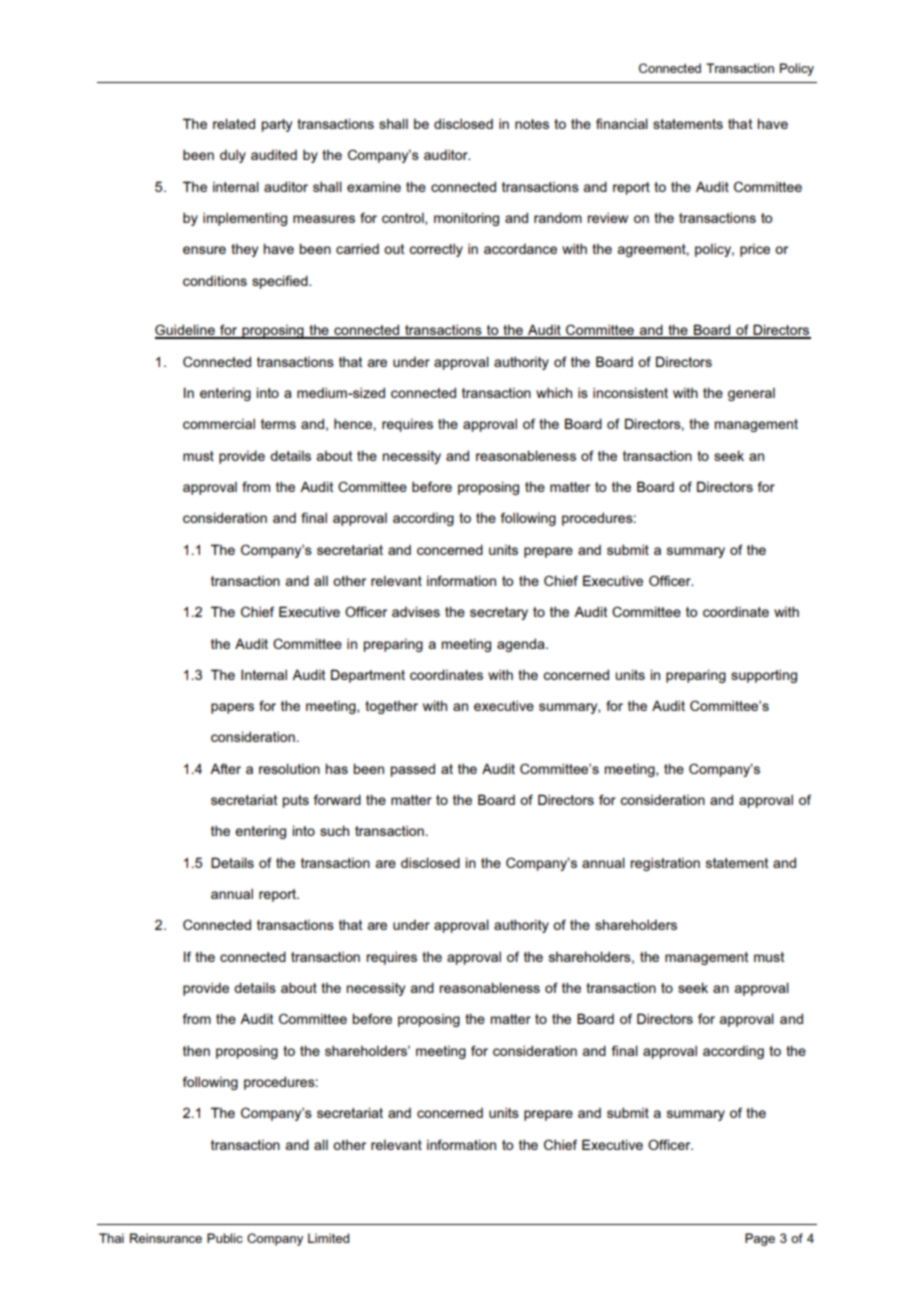 This screenshot has width=924, height=1307. Describe the element at coordinates (232, 708) in the screenshot. I see `papers` at that location.
